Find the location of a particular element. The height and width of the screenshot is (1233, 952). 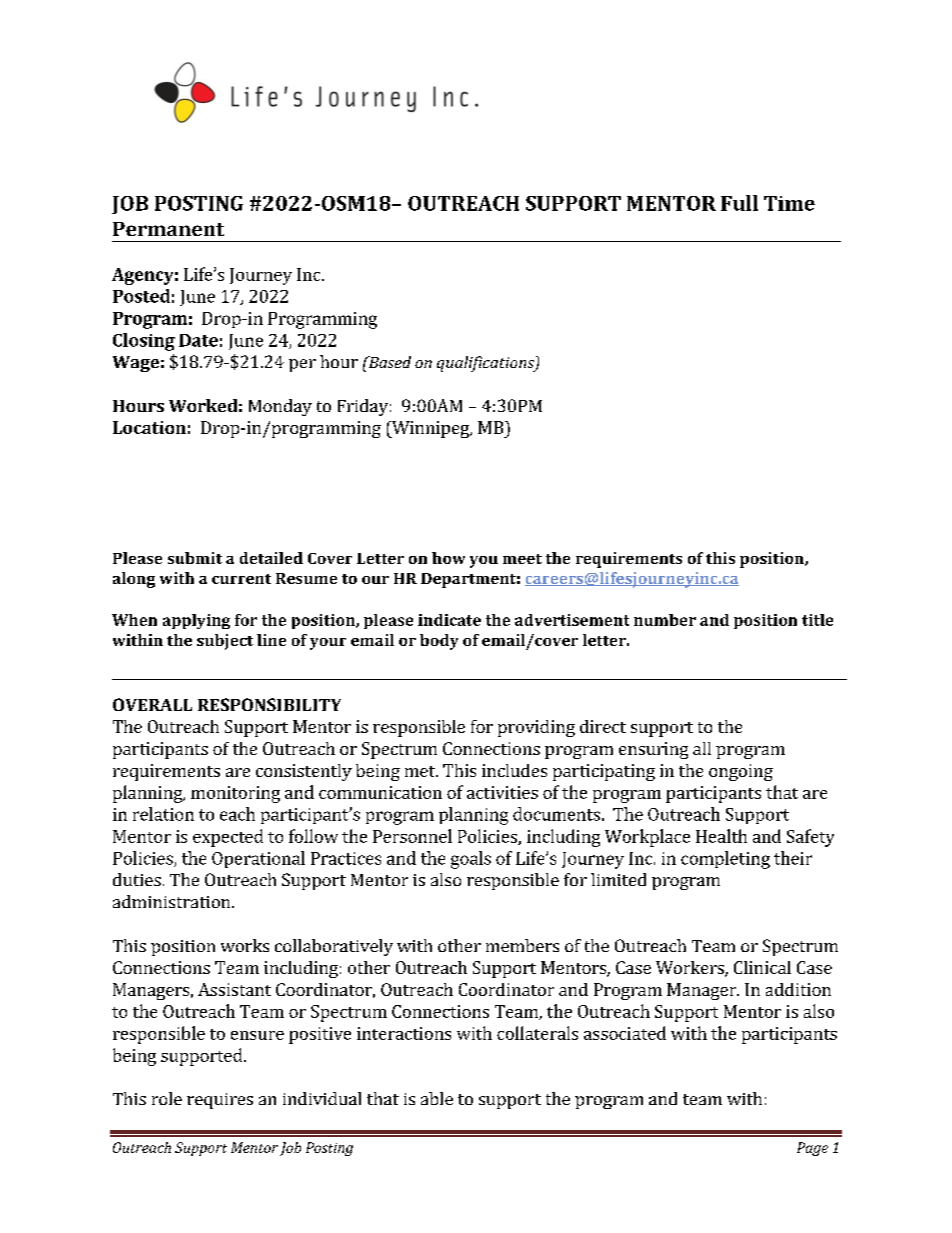

expected is located at coordinates (228, 838).
